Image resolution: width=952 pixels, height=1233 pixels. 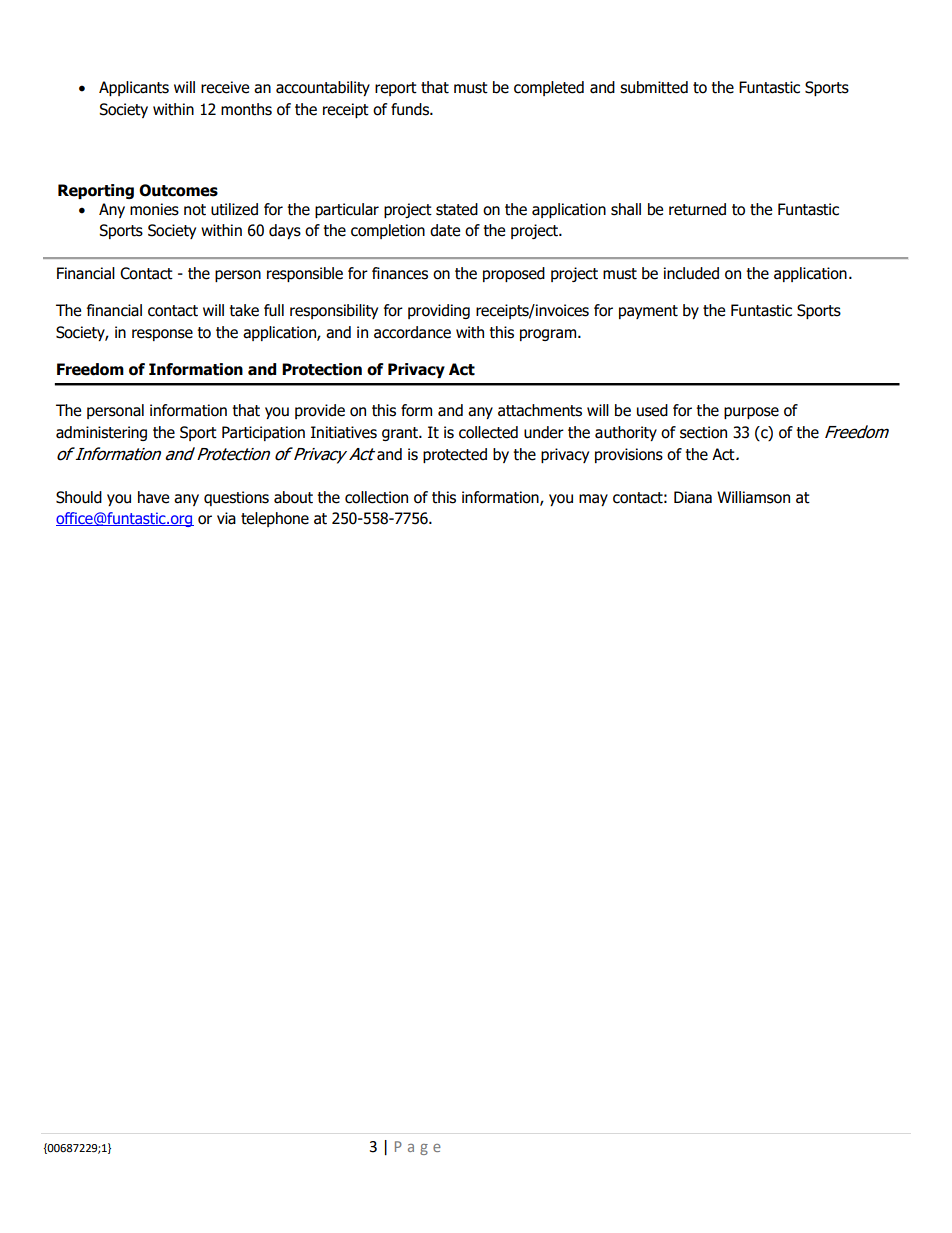 I want to click on Applicants, so click(x=134, y=88).
